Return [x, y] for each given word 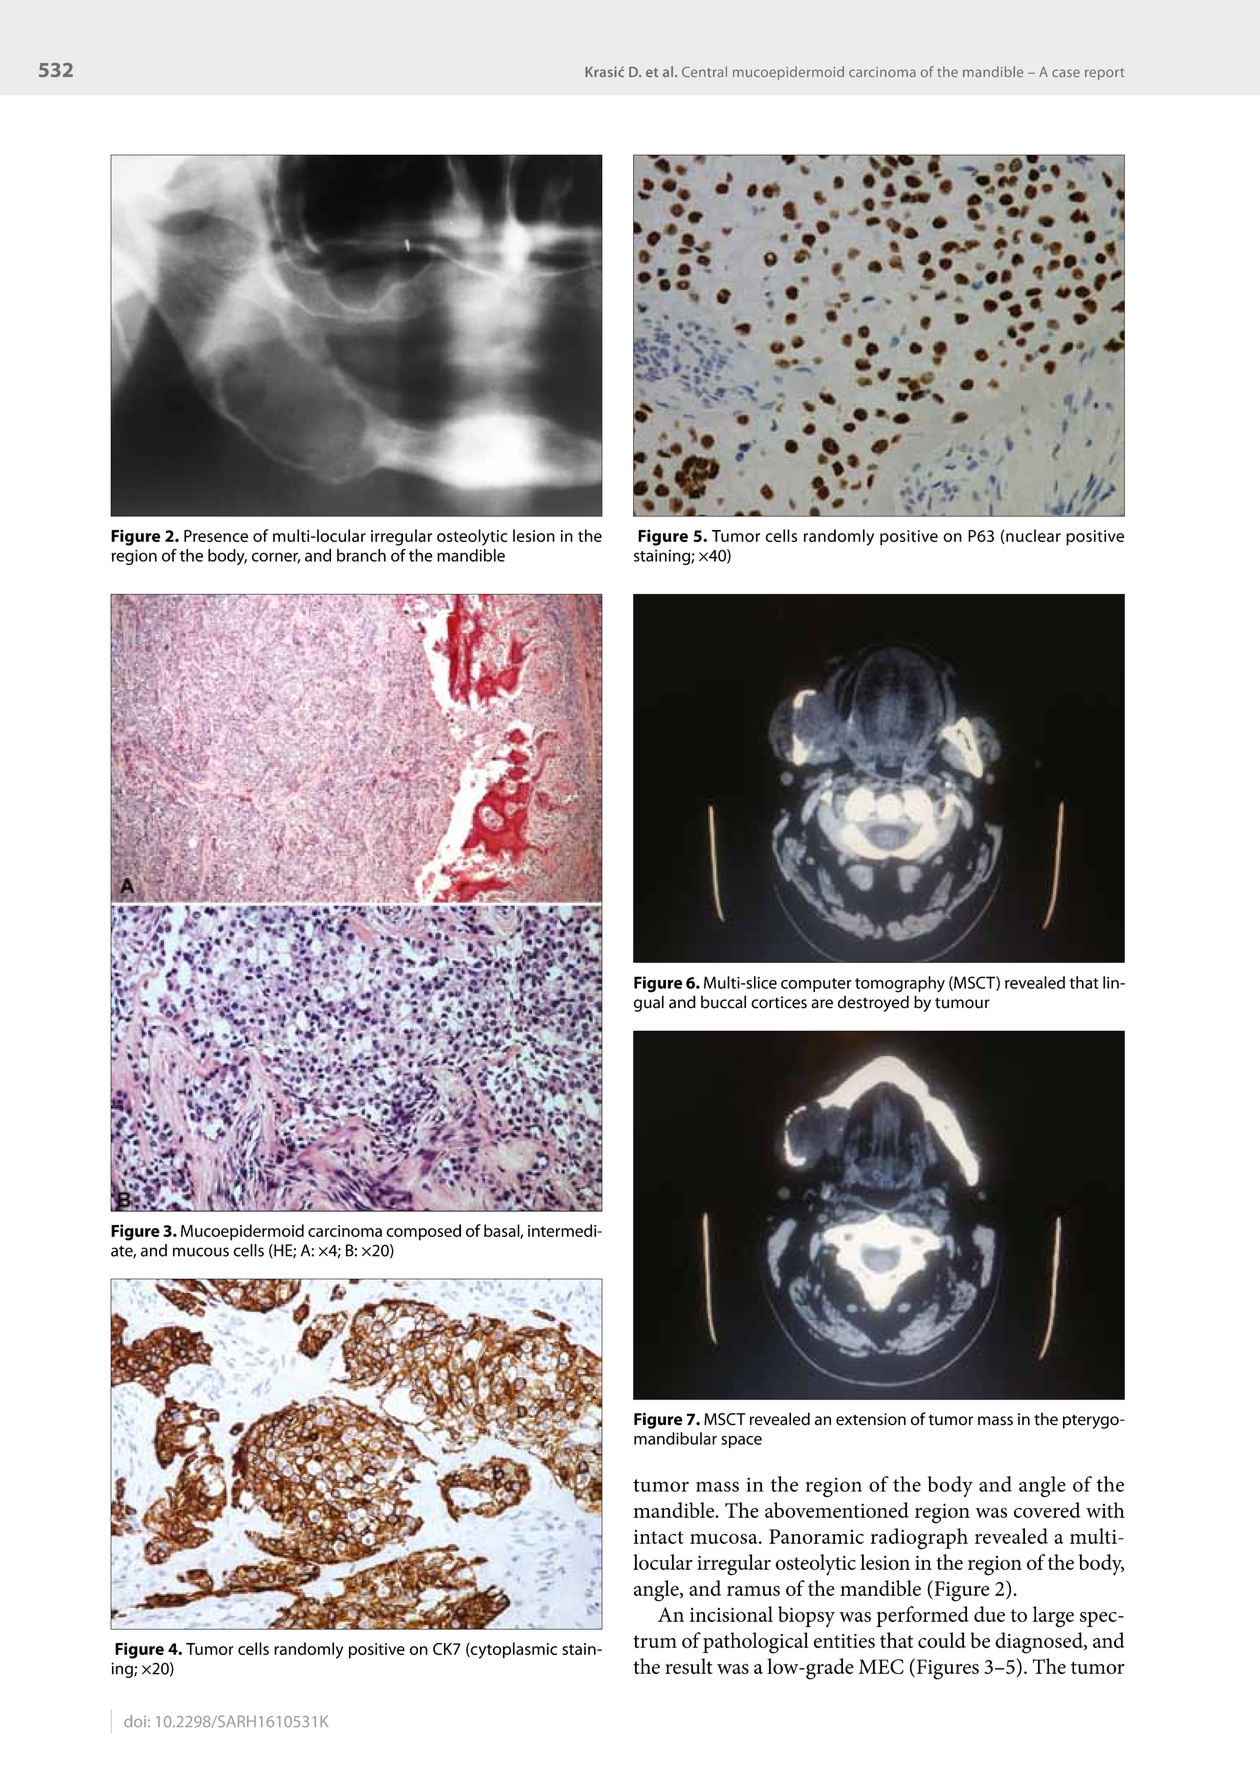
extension [871, 1419]
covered [1047, 1510]
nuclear [1032, 536]
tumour [962, 1003]
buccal [723, 1002]
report [1105, 74]
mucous [201, 1252]
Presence [216, 536]
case [1066, 73]
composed [423, 1232]
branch [361, 555]
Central [704, 71]
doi [135, 1721]
